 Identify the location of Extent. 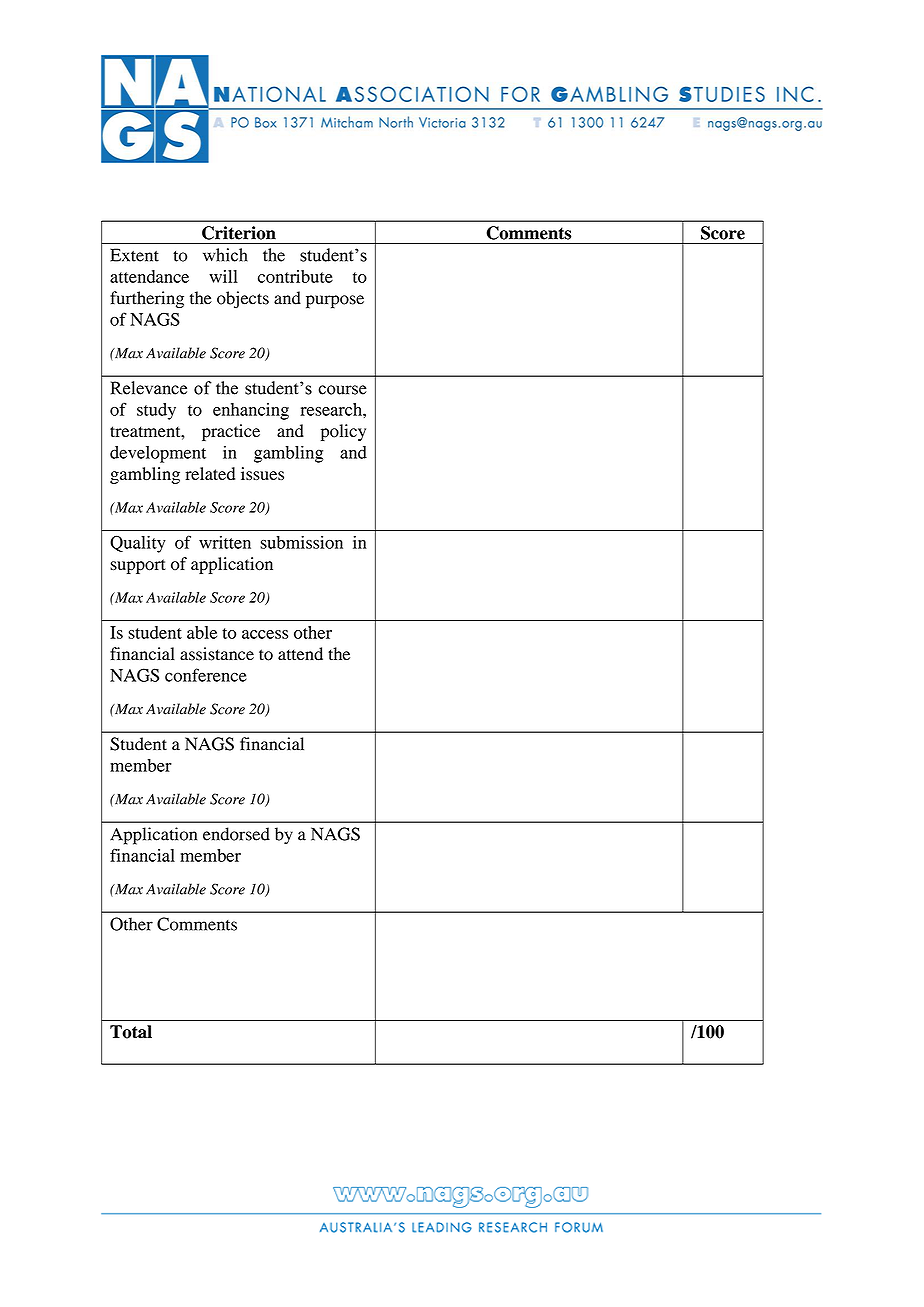
(134, 255).
